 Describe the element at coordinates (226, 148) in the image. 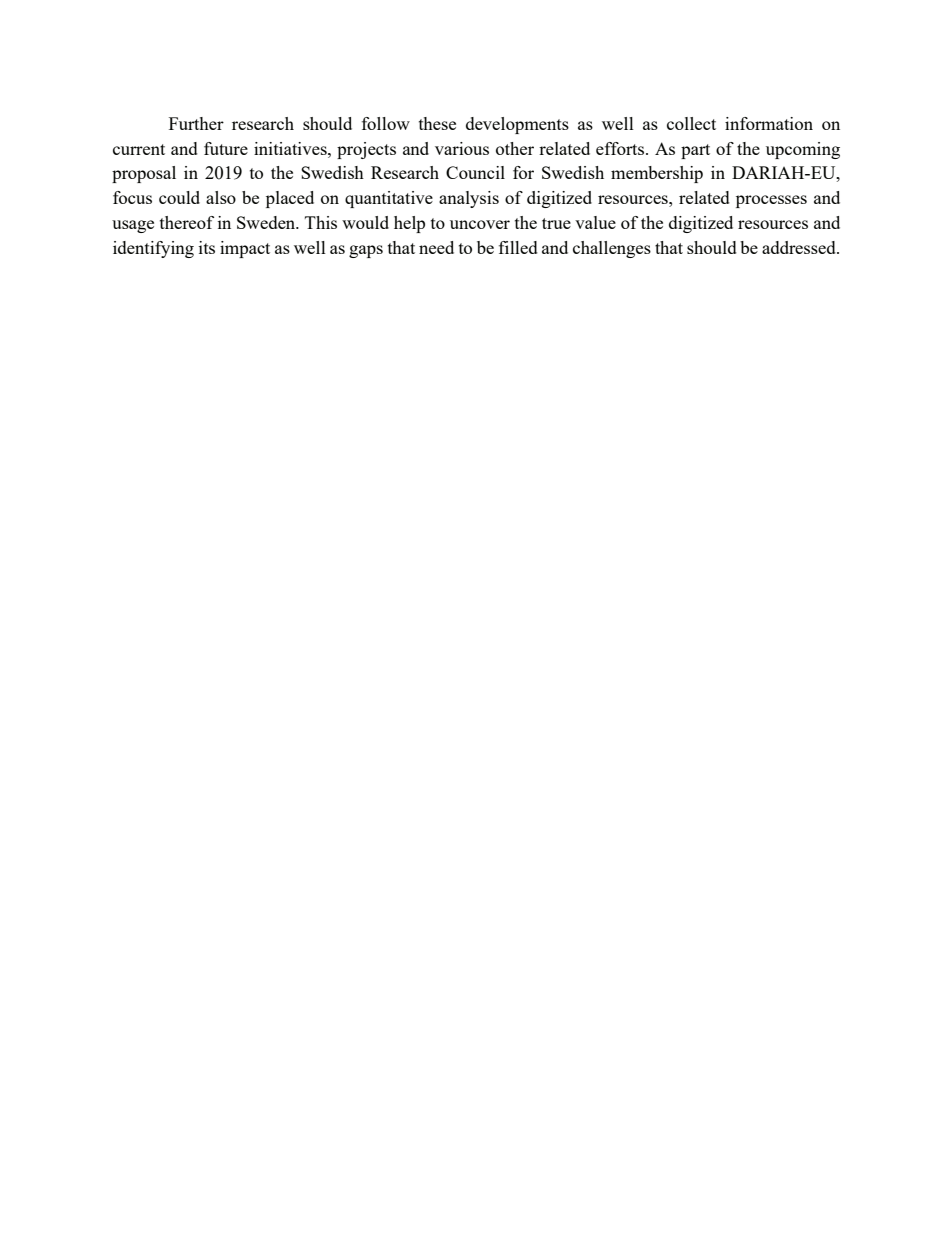

I see `future` at that location.
